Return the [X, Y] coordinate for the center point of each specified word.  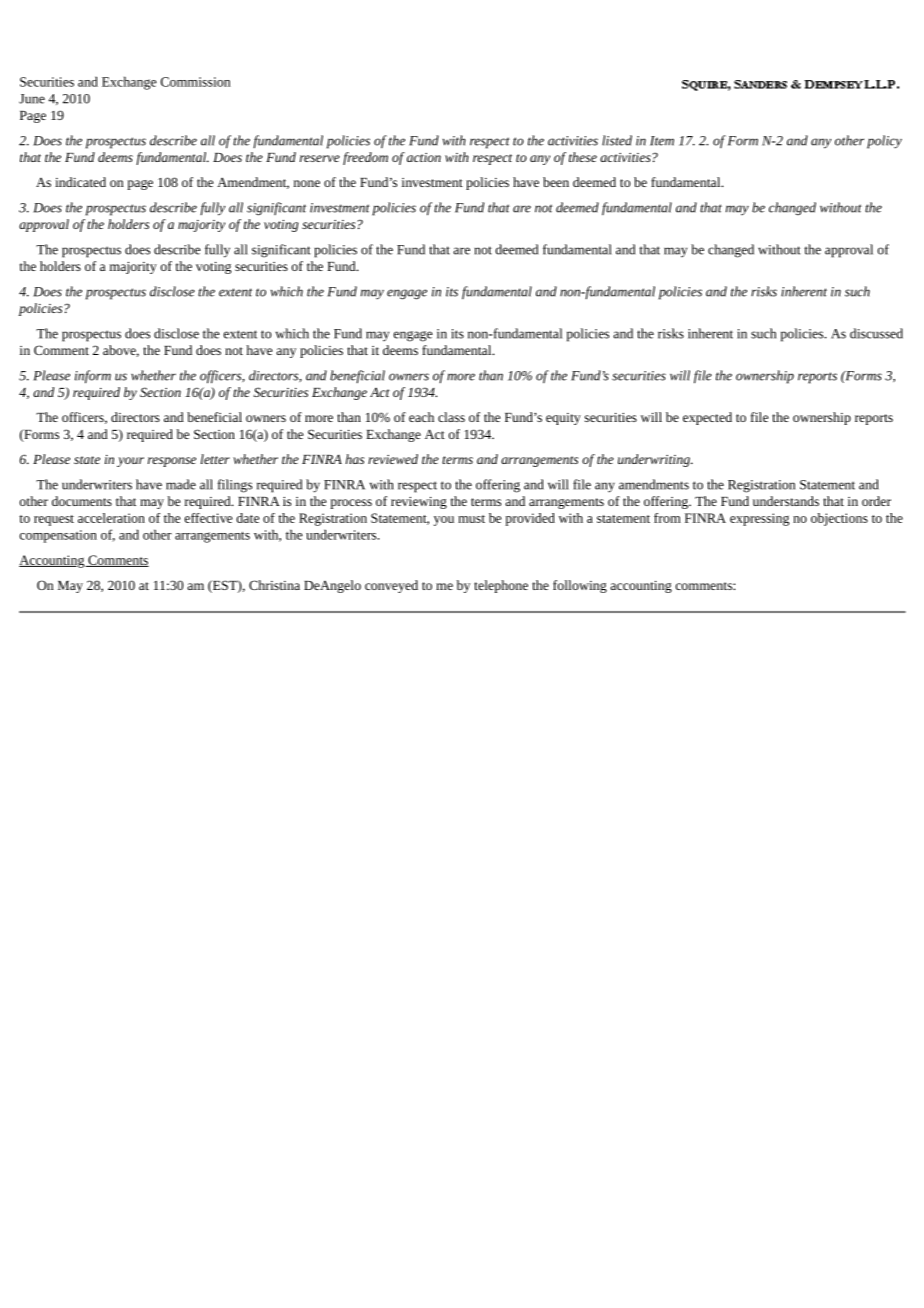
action [424, 157]
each [421, 417]
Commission [196, 82]
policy [884, 142]
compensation [58, 536]
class [451, 417]
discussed [876, 333]
